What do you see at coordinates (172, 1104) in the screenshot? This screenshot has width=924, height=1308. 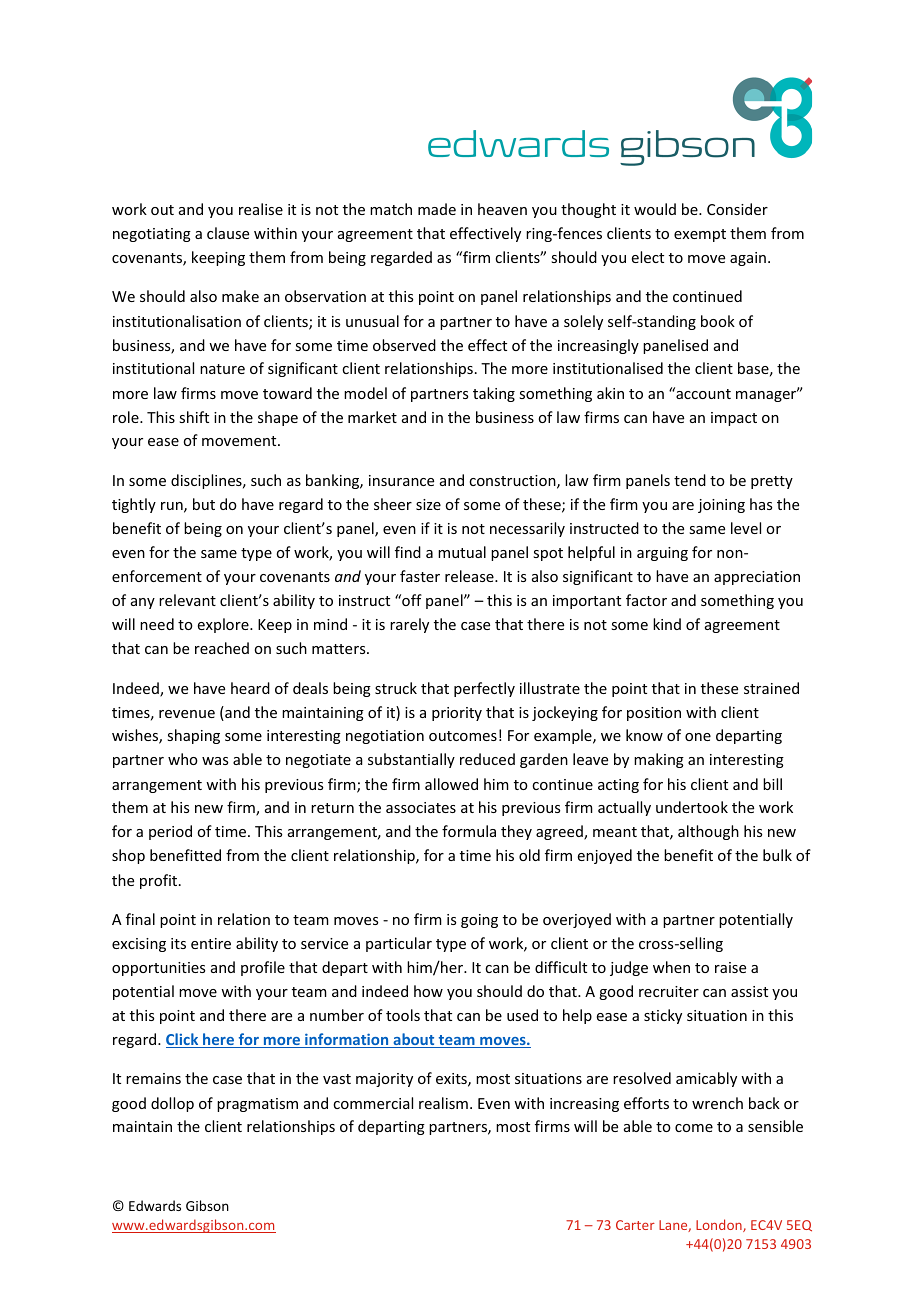 I see `dollop` at bounding box center [172, 1104].
